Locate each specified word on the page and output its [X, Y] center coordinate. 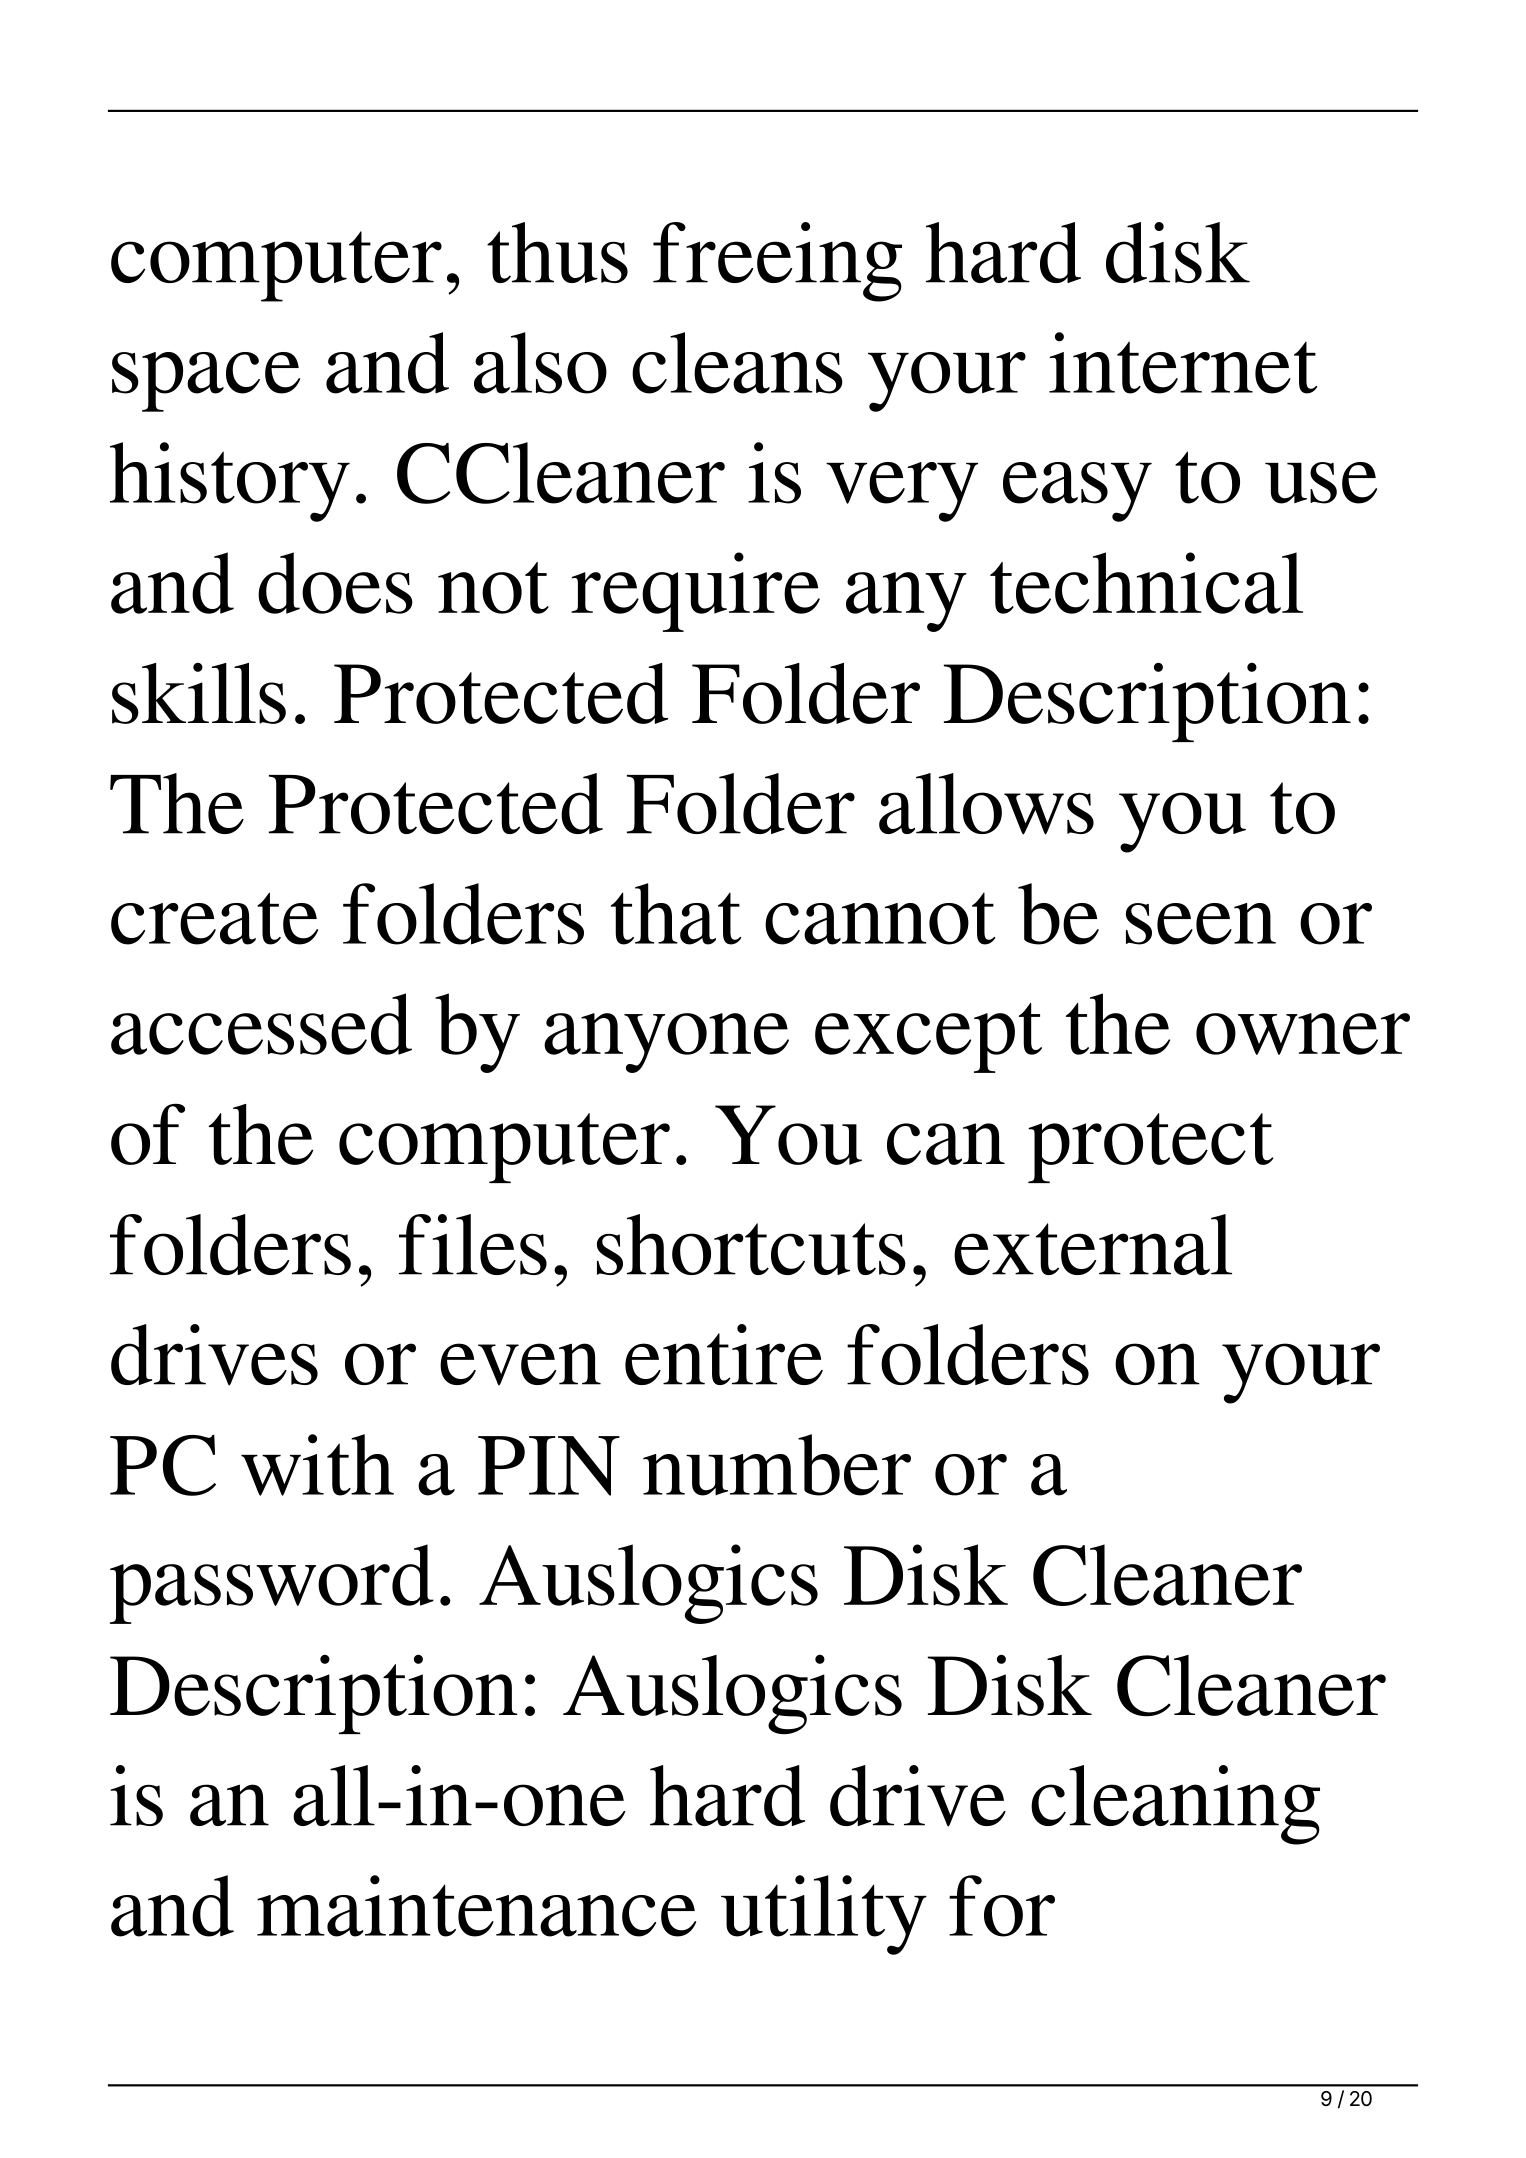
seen [1201, 924]
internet [1183, 363]
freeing [777, 262]
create [214, 918]
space [206, 382]
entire [724, 1354]
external [1093, 1244]
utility [824, 1915]
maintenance [476, 1906]
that [676, 914]
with [317, 1465]
